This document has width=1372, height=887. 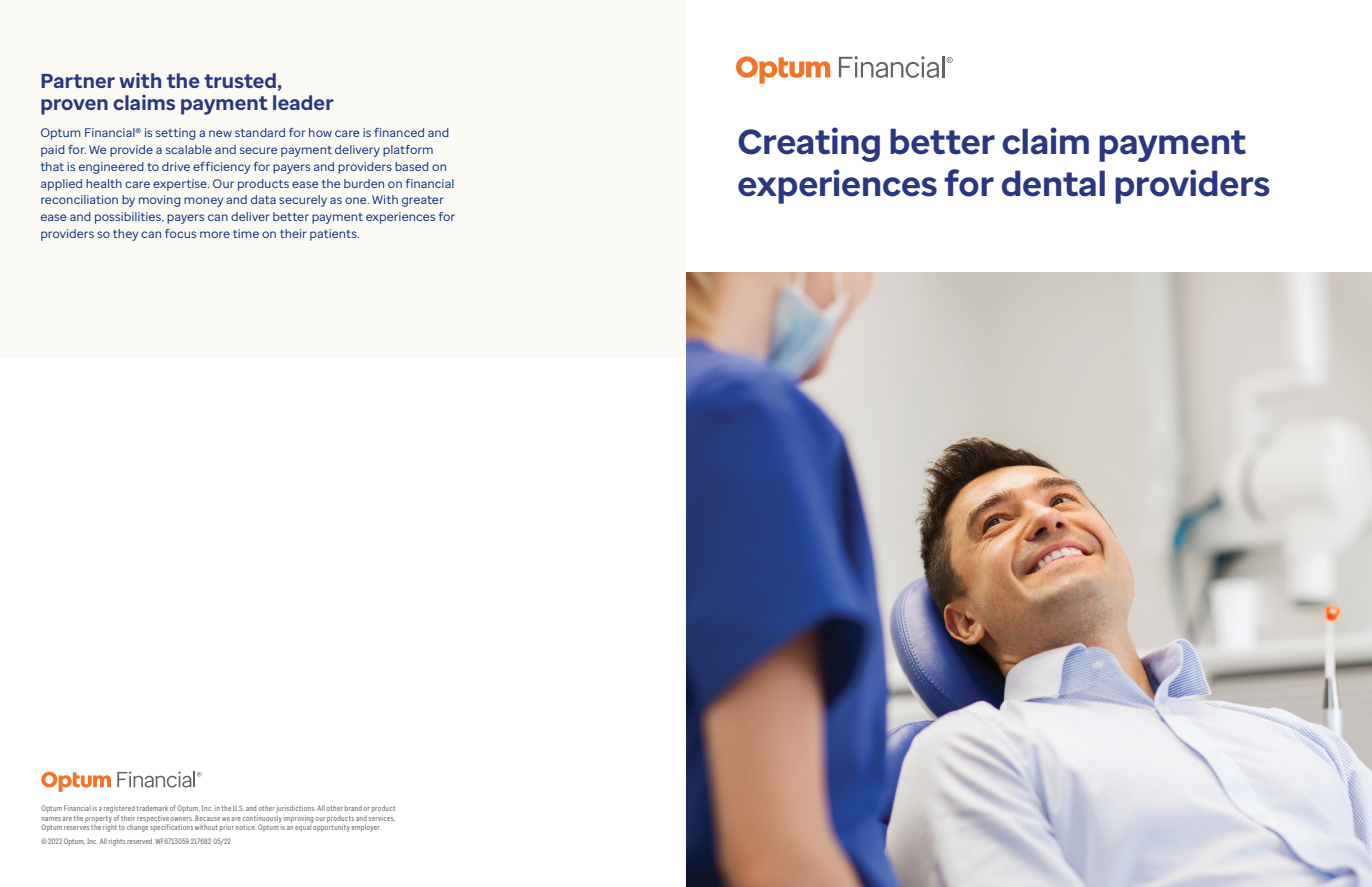 What do you see at coordinates (353, 808) in the document?
I see `brand` at bounding box center [353, 808].
